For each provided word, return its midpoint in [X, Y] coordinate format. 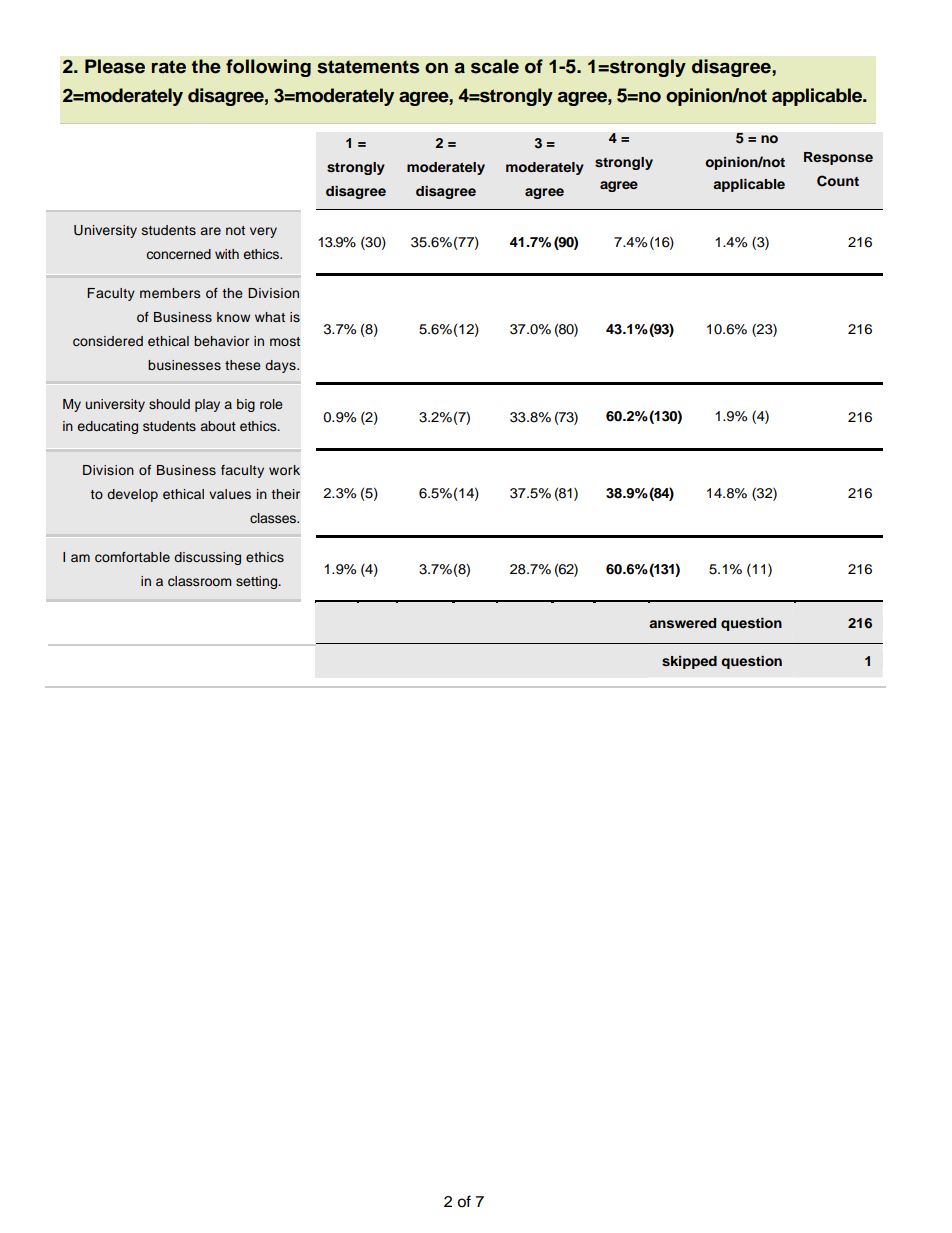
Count [838, 181]
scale [495, 66]
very [263, 232]
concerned [179, 254]
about [218, 426]
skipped [689, 662]
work [284, 470]
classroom [199, 581]
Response [838, 158]
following [268, 68]
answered [682, 623]
